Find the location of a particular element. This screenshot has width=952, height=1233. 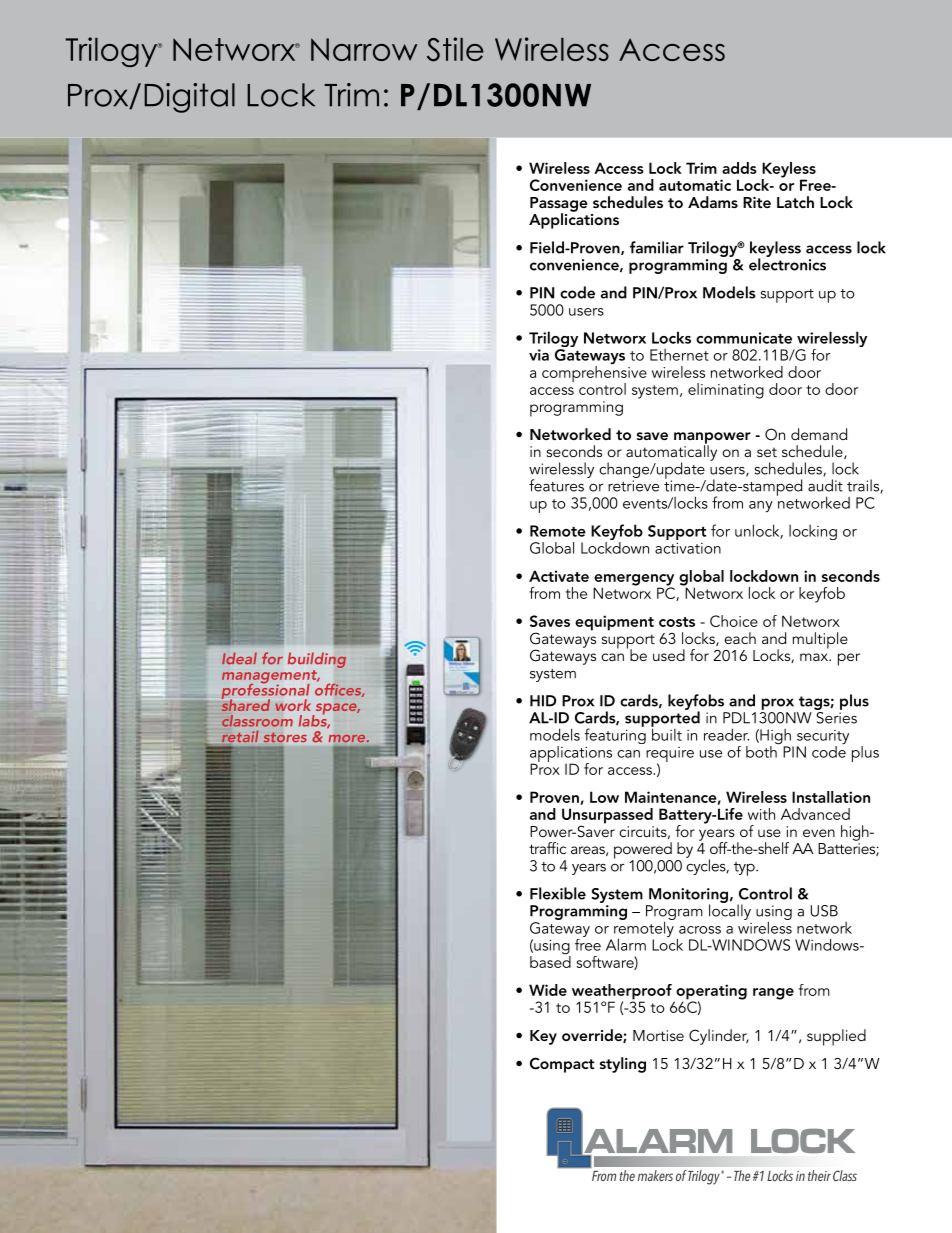

their is located at coordinates (819, 1175).
